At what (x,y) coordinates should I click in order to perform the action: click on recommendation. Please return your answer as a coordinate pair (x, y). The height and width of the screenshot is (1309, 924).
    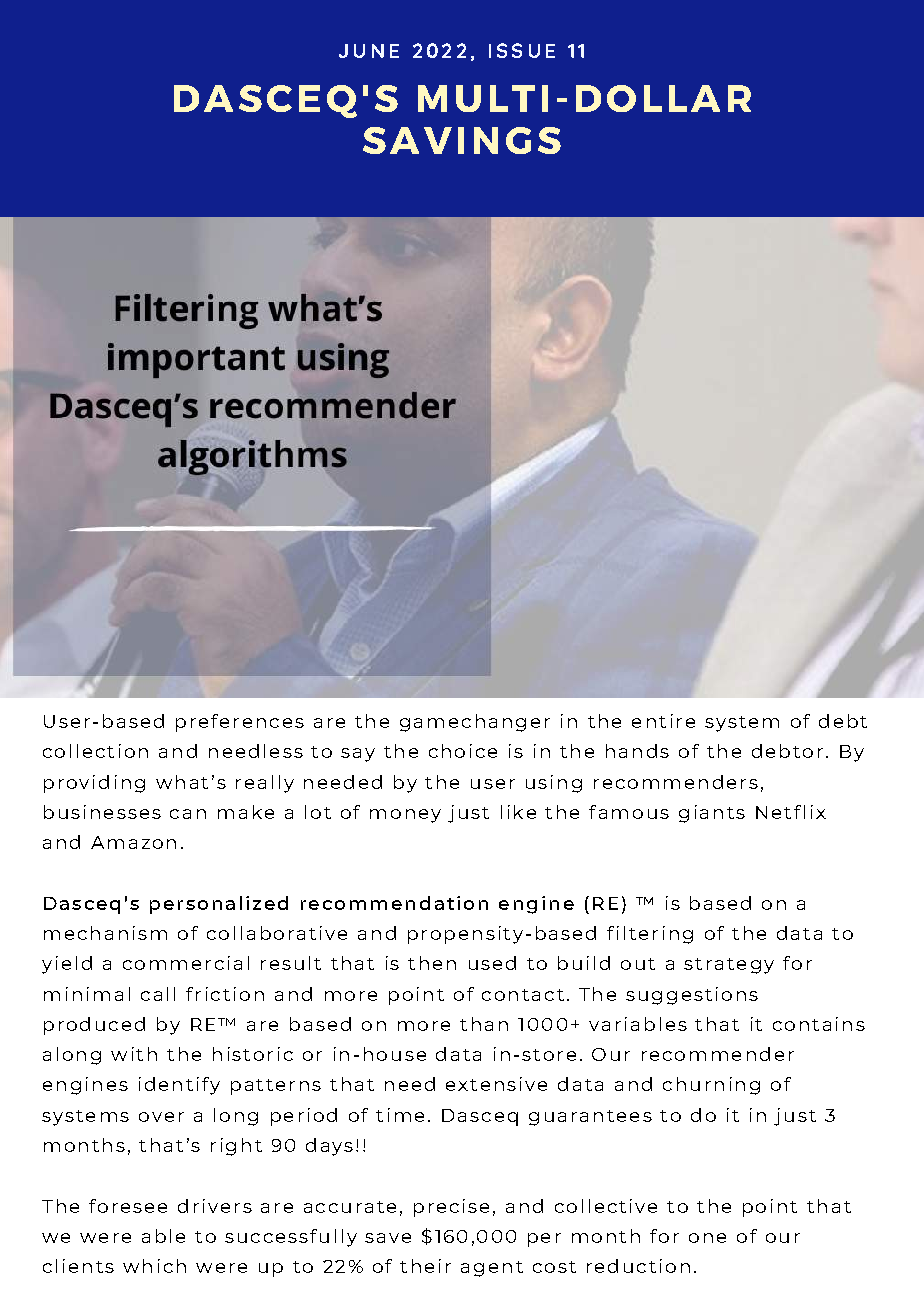
    Looking at the image, I should click on (394, 903).
